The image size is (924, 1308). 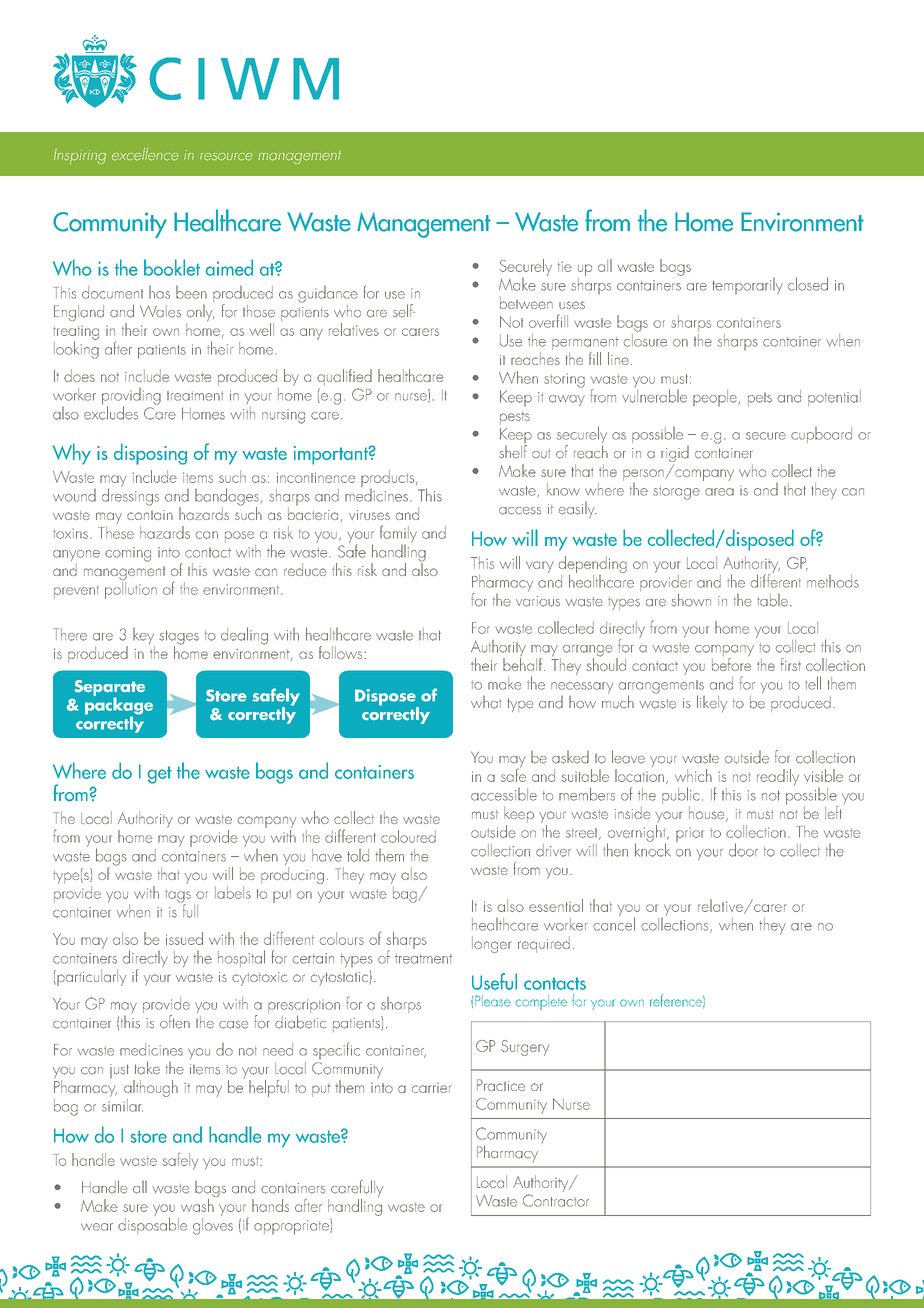 What do you see at coordinates (131, 589) in the screenshot?
I see `pollution` at bounding box center [131, 589].
